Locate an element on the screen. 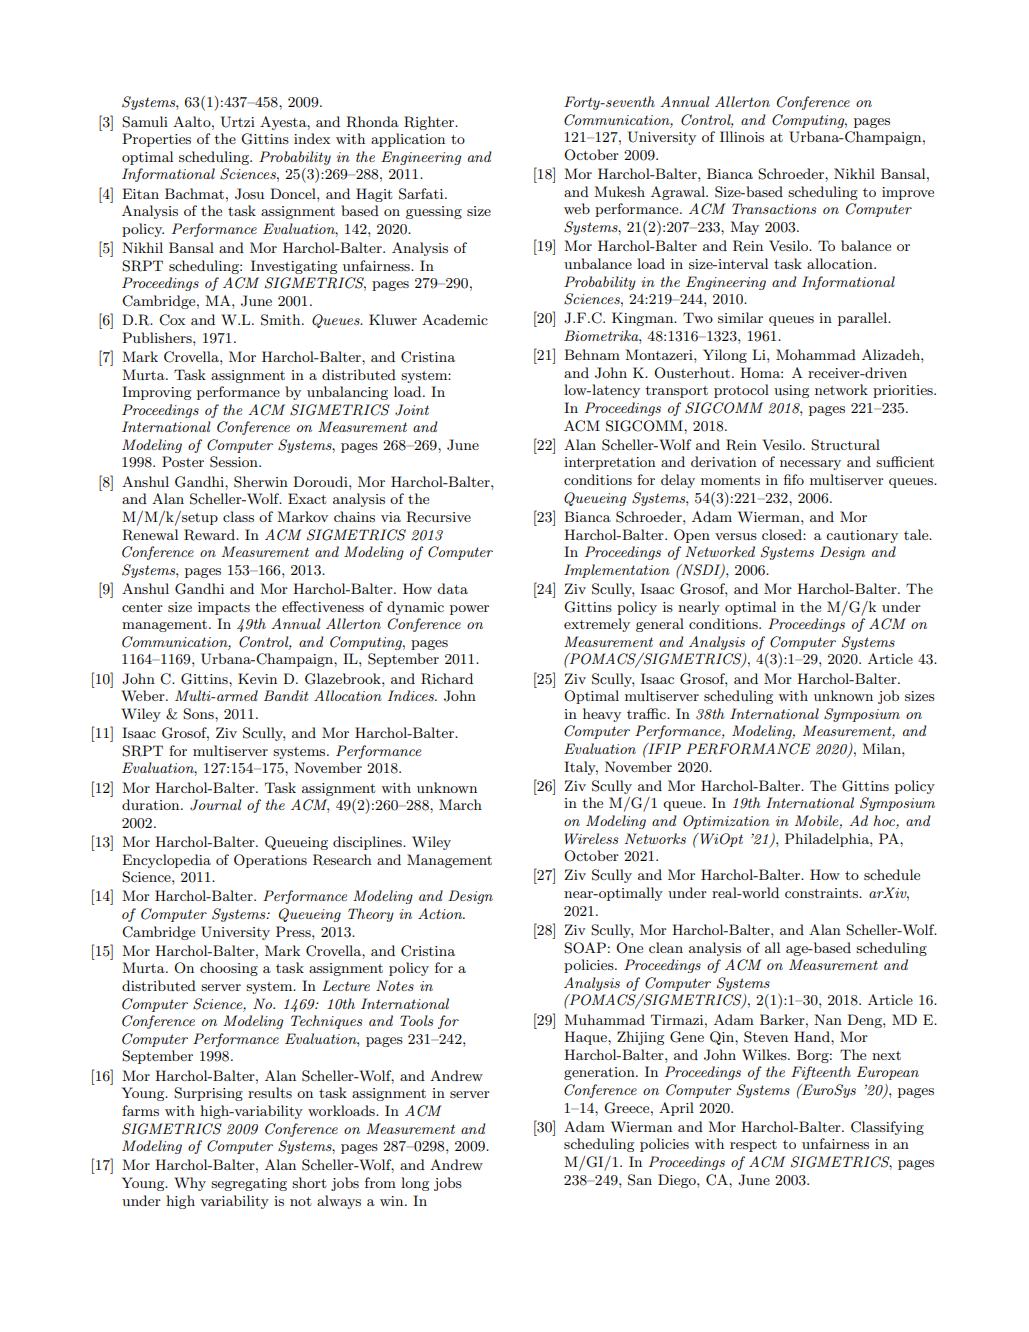  Illinois is located at coordinates (742, 136).
